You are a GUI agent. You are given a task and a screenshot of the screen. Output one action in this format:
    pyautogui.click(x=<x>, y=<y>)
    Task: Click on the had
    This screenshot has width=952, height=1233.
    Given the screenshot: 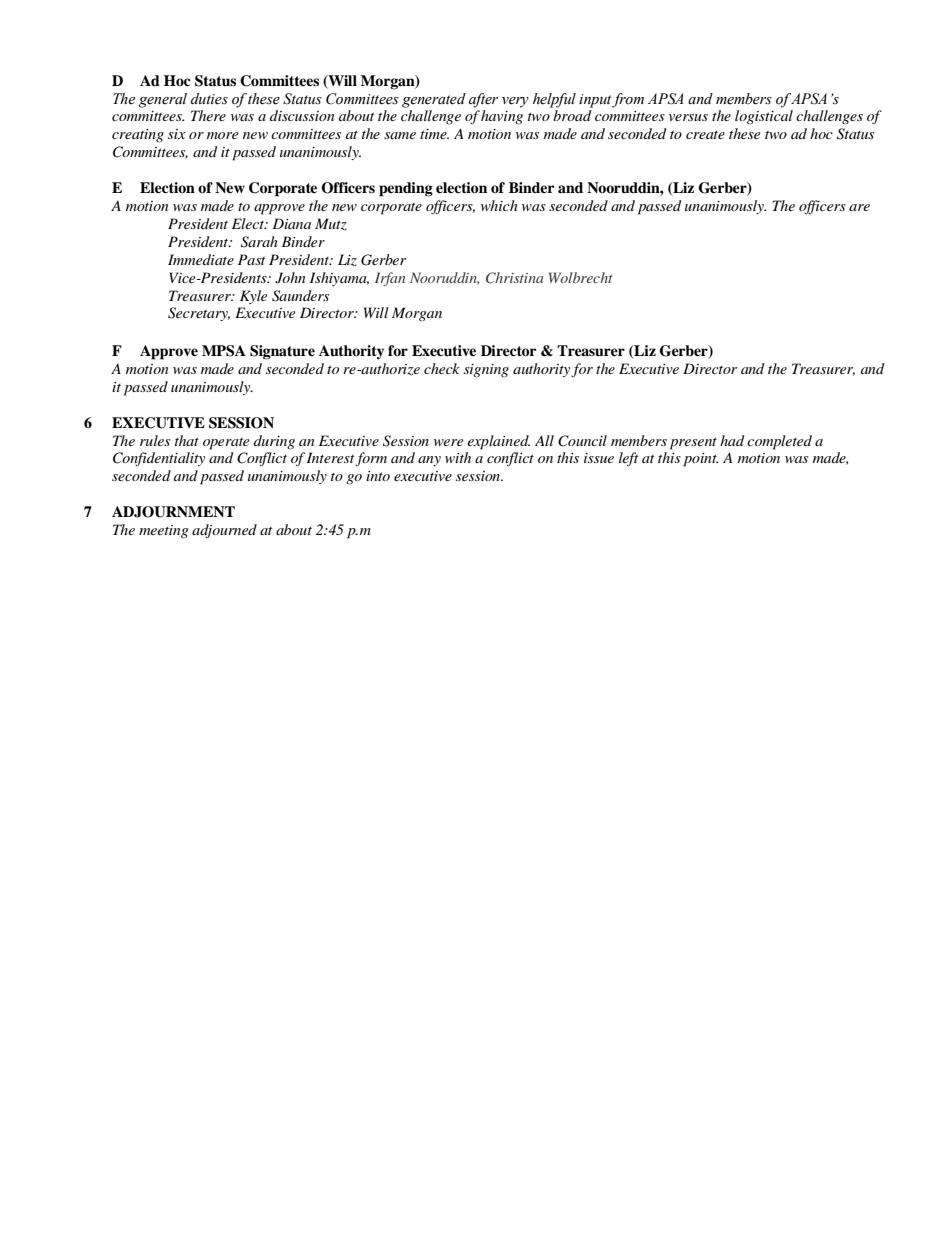 What is the action you would take?
    pyautogui.click(x=732, y=440)
